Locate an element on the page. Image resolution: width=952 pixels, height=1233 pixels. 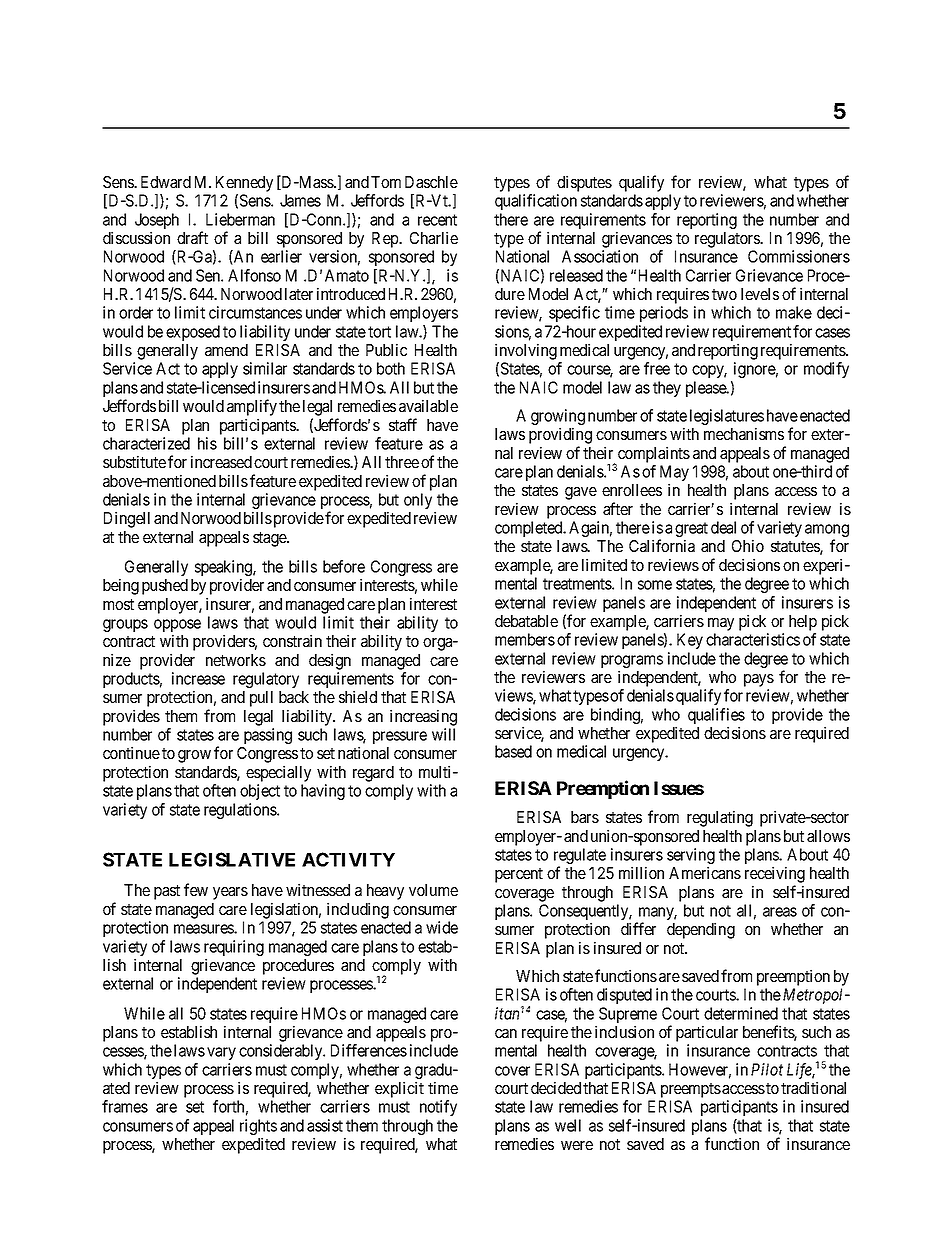
recent is located at coordinates (437, 220).
